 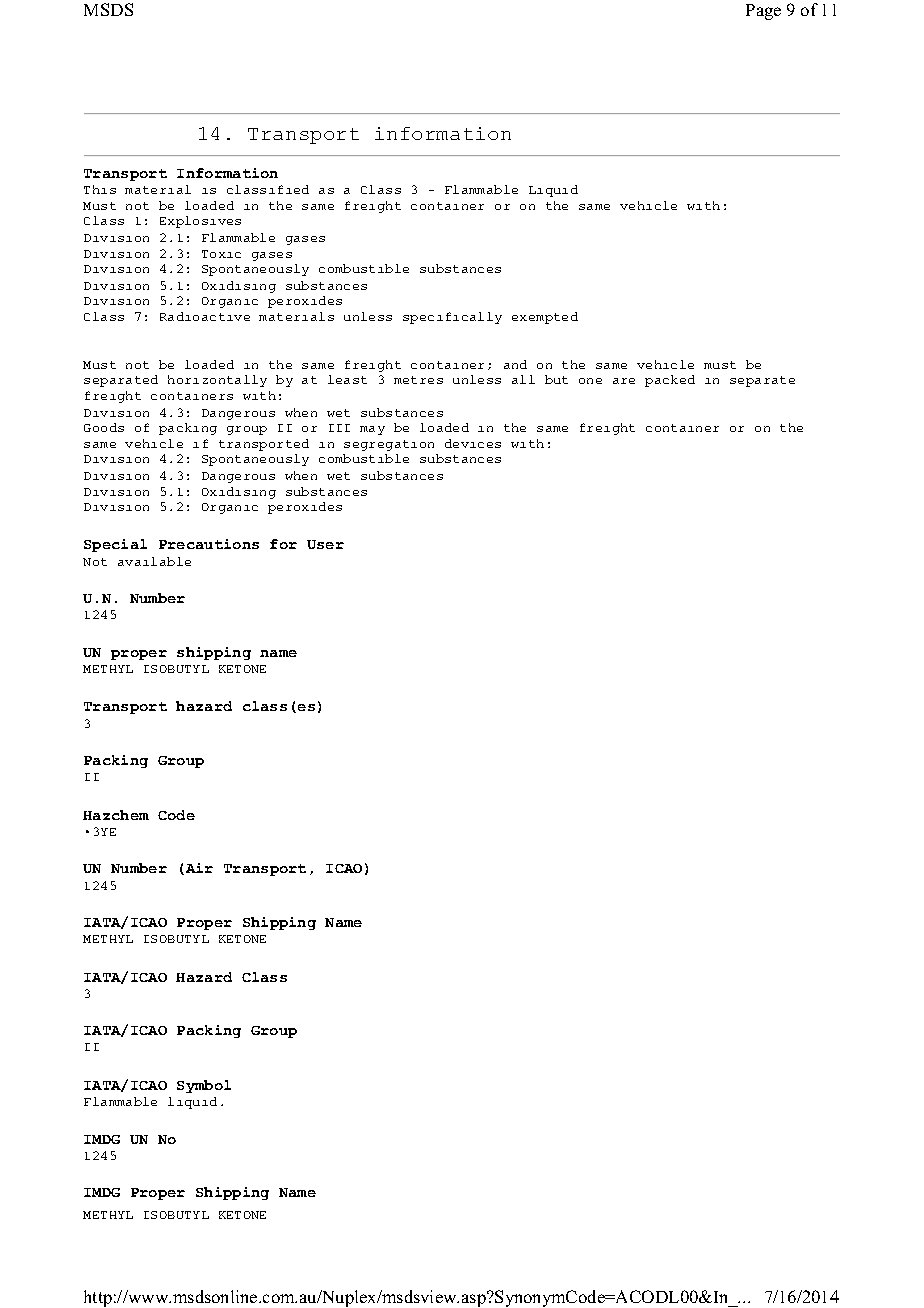 I want to click on This, so click(x=100, y=189).
